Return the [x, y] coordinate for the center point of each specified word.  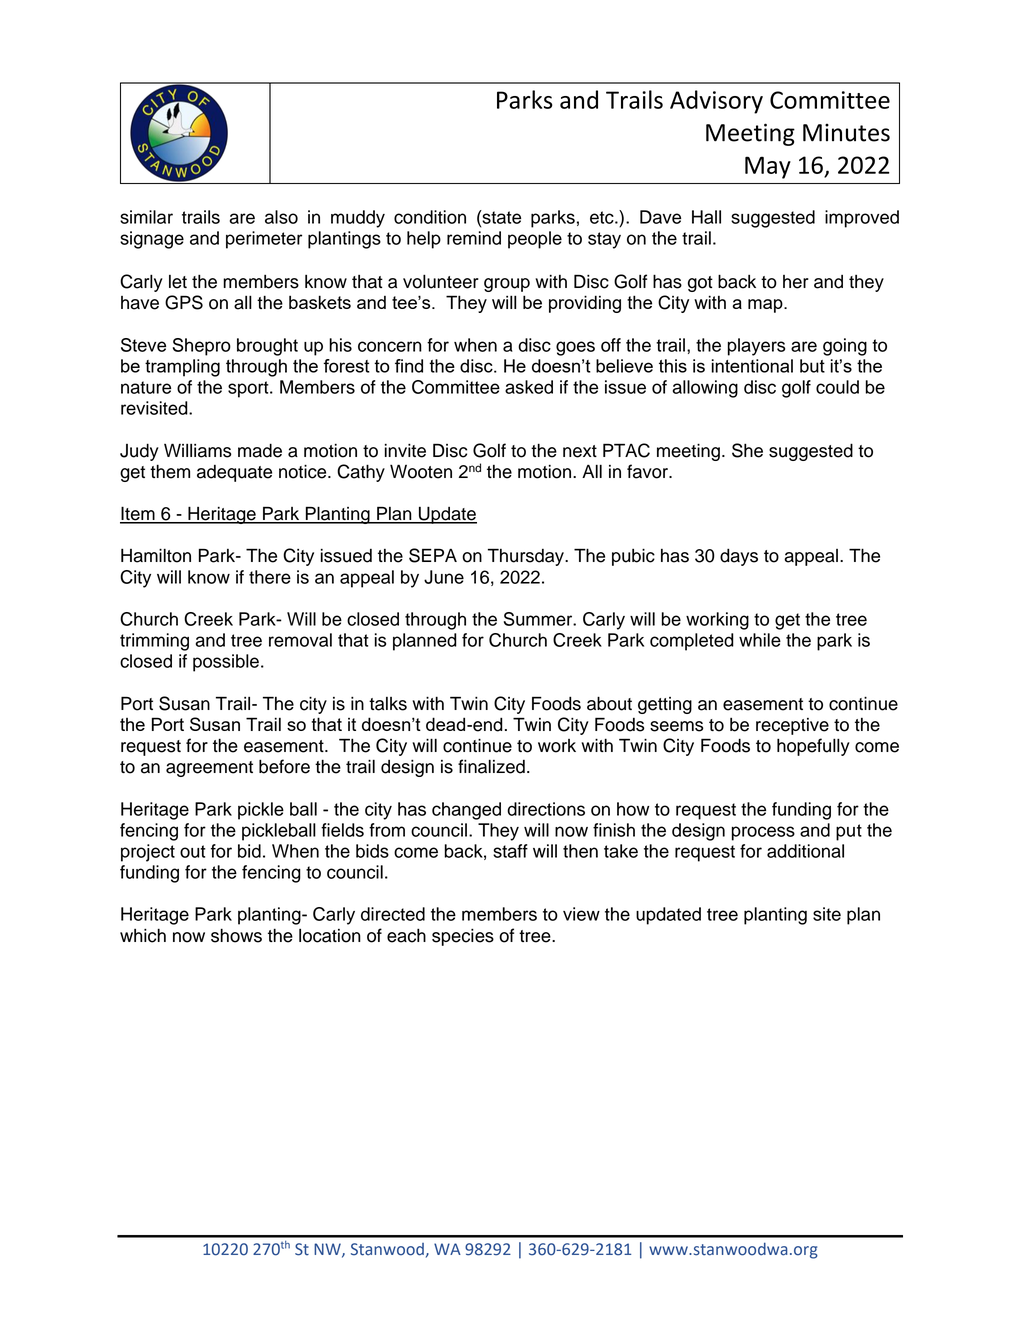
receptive [792, 726]
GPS [184, 302]
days [739, 557]
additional [805, 851]
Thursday [527, 557]
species [463, 937]
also [281, 217]
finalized [491, 766]
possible [226, 663]
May [768, 167]
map [766, 306]
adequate [234, 473]
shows [236, 935]
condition [430, 217]
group [507, 285]
